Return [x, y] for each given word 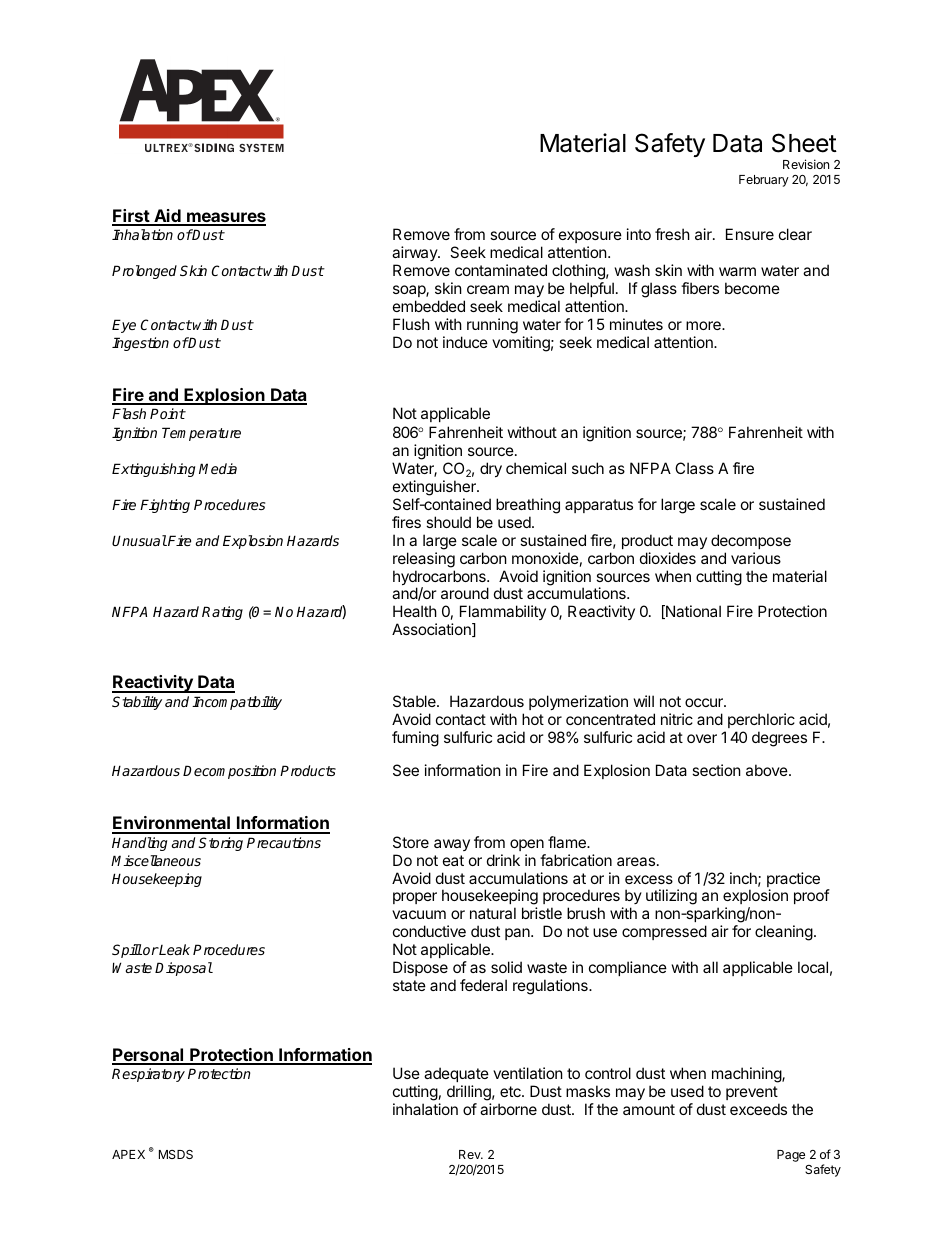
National [692, 612]
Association [432, 630]
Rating [222, 613]
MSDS [176, 1154]
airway [415, 253]
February [764, 181]
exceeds [758, 1109]
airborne [508, 1109]
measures [225, 218]
